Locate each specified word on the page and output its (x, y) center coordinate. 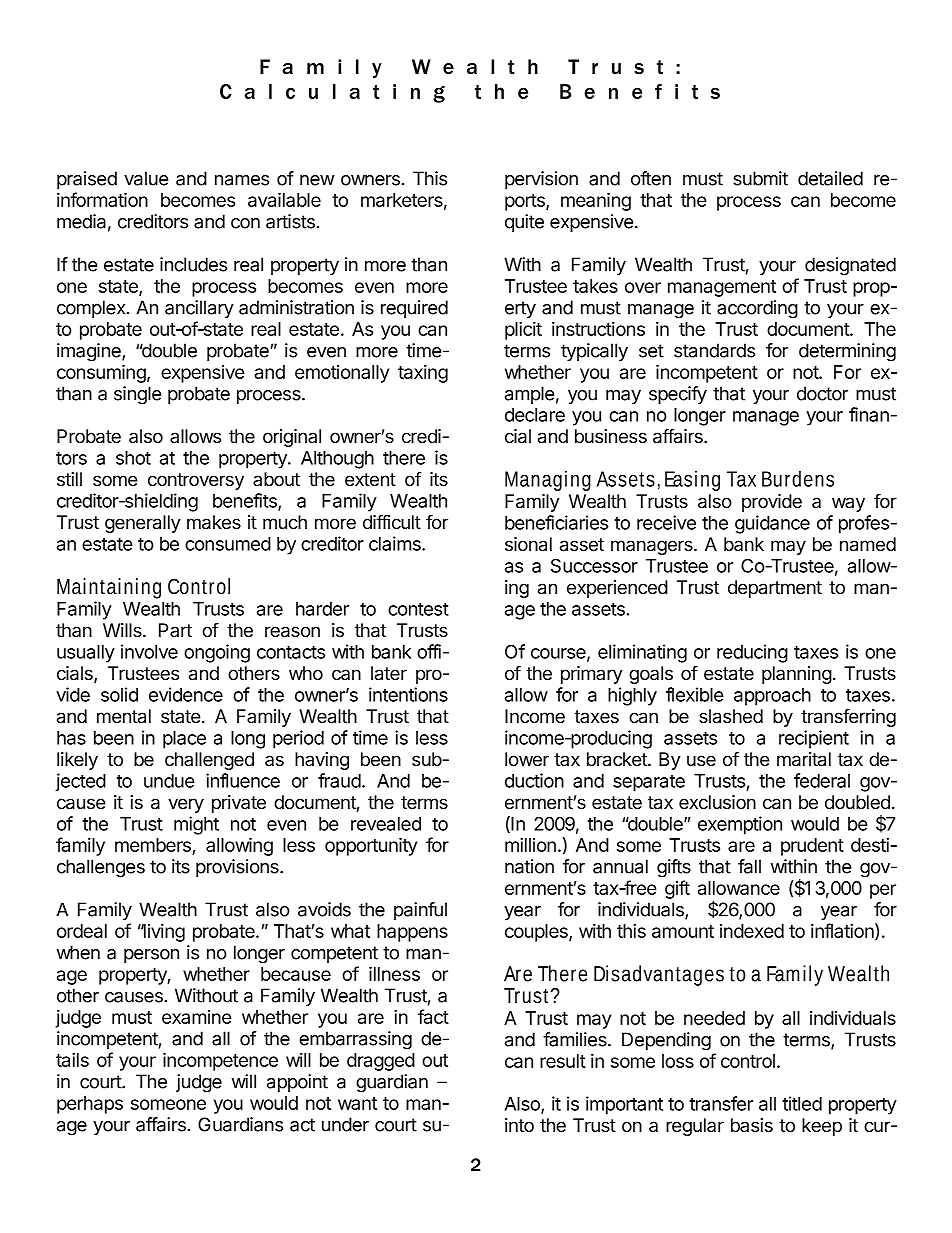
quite (524, 223)
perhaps (90, 1105)
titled (802, 1103)
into (519, 1125)
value (146, 178)
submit (760, 178)
